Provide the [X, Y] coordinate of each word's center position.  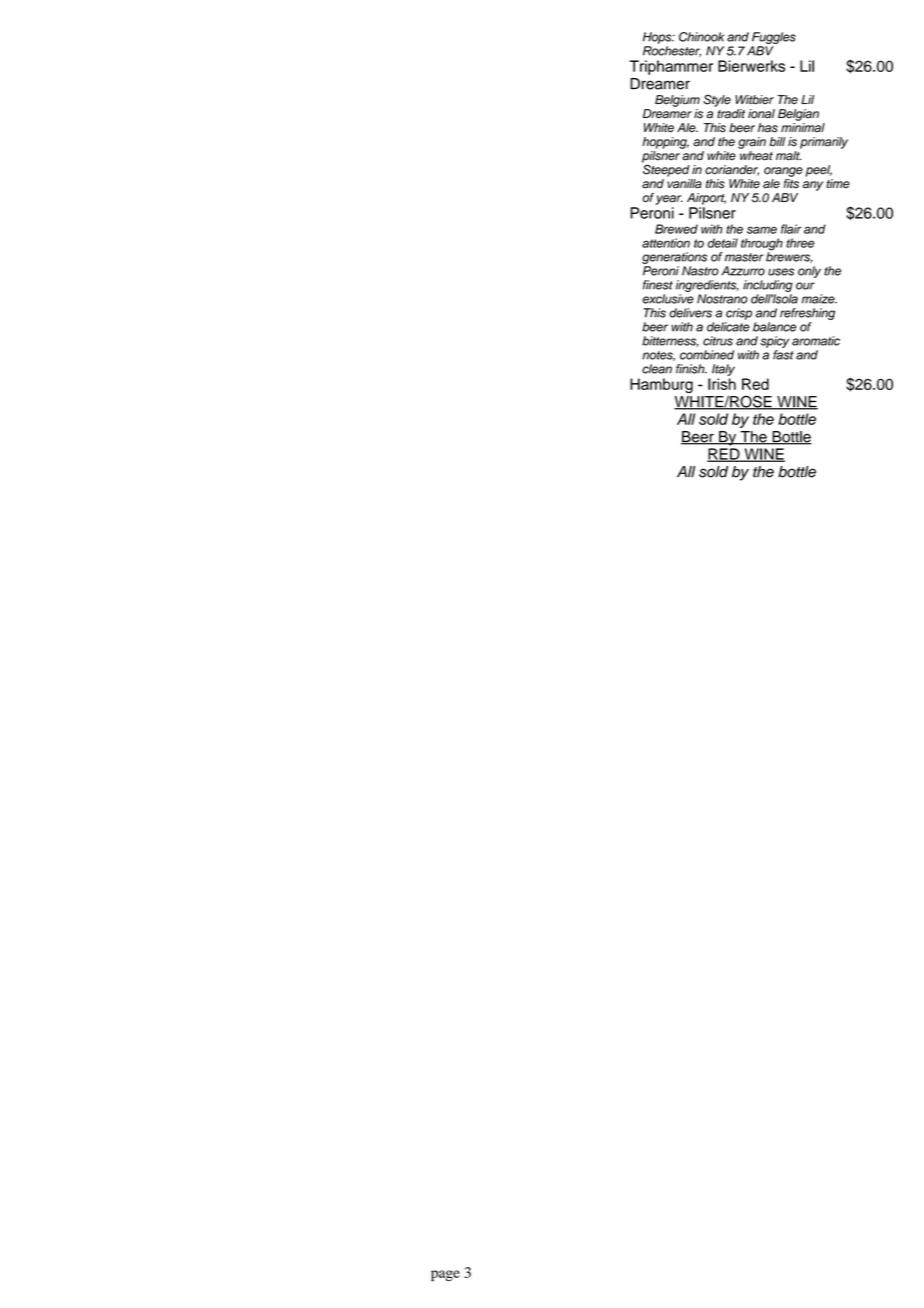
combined [707, 355]
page [445, 1275]
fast [783, 355]
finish [691, 369]
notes [658, 356]
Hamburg [661, 385]
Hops [658, 38]
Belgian [798, 115]
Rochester [672, 51]
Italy [723, 370]
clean [657, 369]
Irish [722, 384]
